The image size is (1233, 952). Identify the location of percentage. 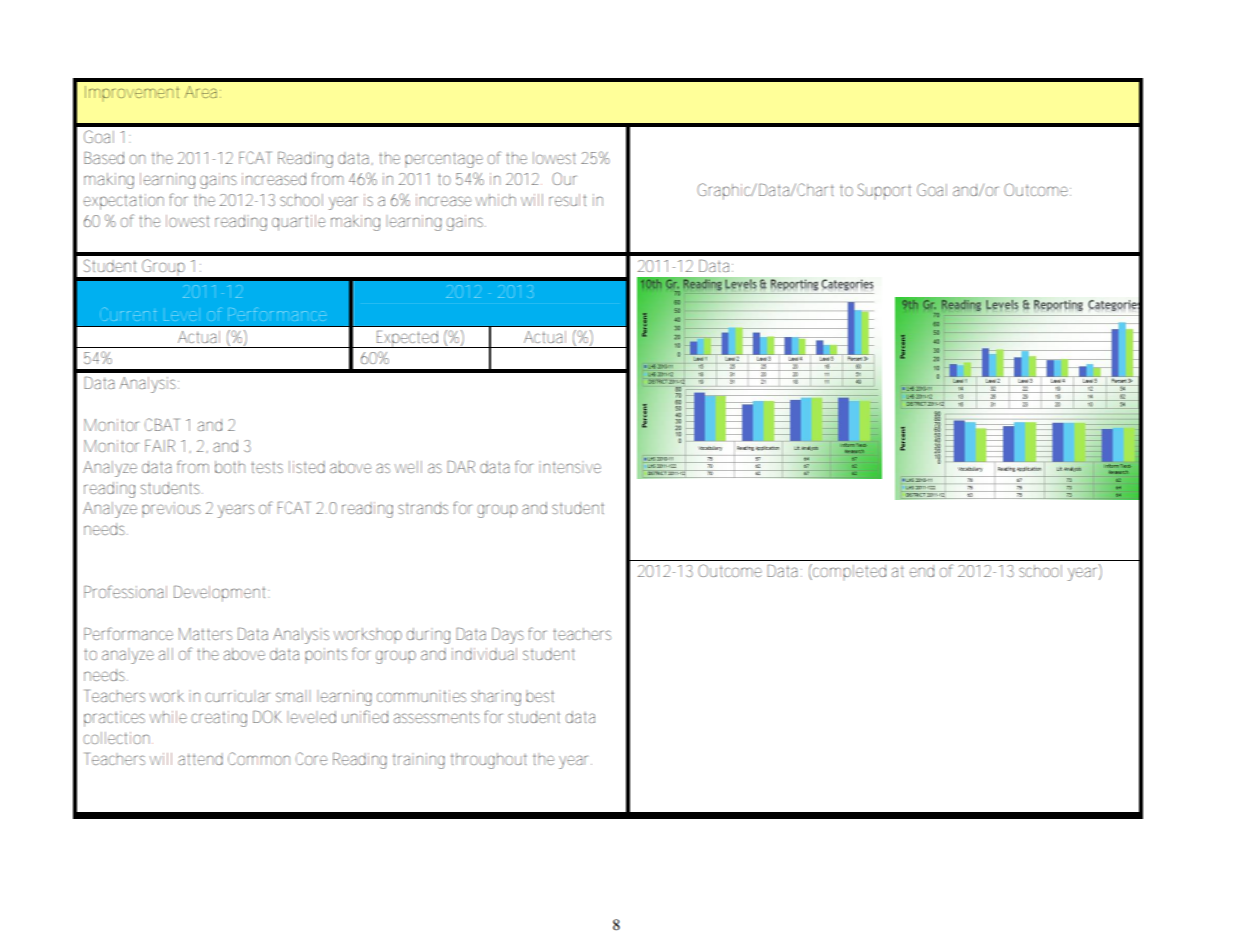
(444, 160).
